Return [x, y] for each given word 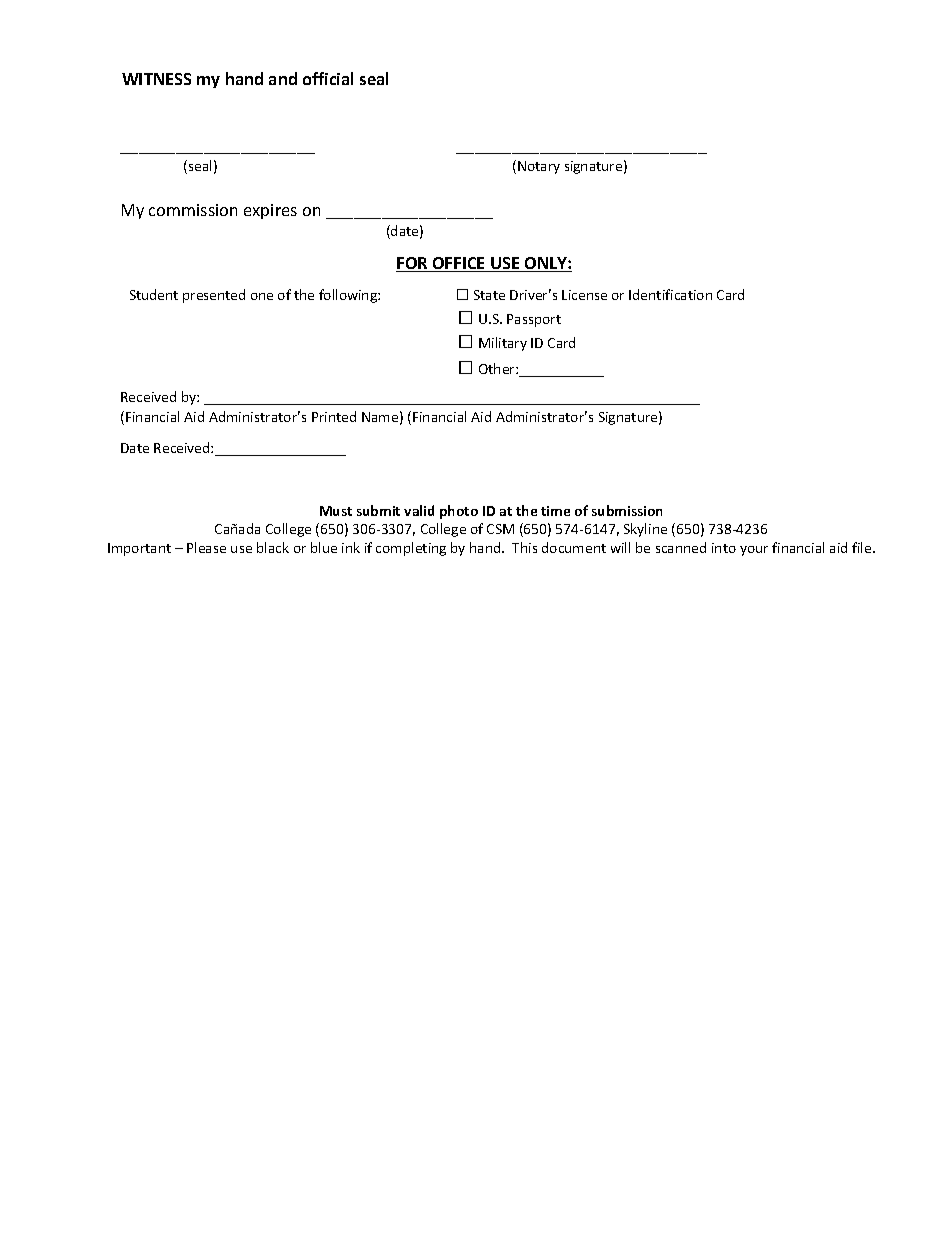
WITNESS [156, 79]
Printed [334, 416]
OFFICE [459, 264]
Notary [539, 167]
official [328, 78]
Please [206, 547]
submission [627, 510]
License [584, 295]
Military [503, 344]
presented [214, 296]
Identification [670, 294]
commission [193, 210]
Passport [534, 320]
